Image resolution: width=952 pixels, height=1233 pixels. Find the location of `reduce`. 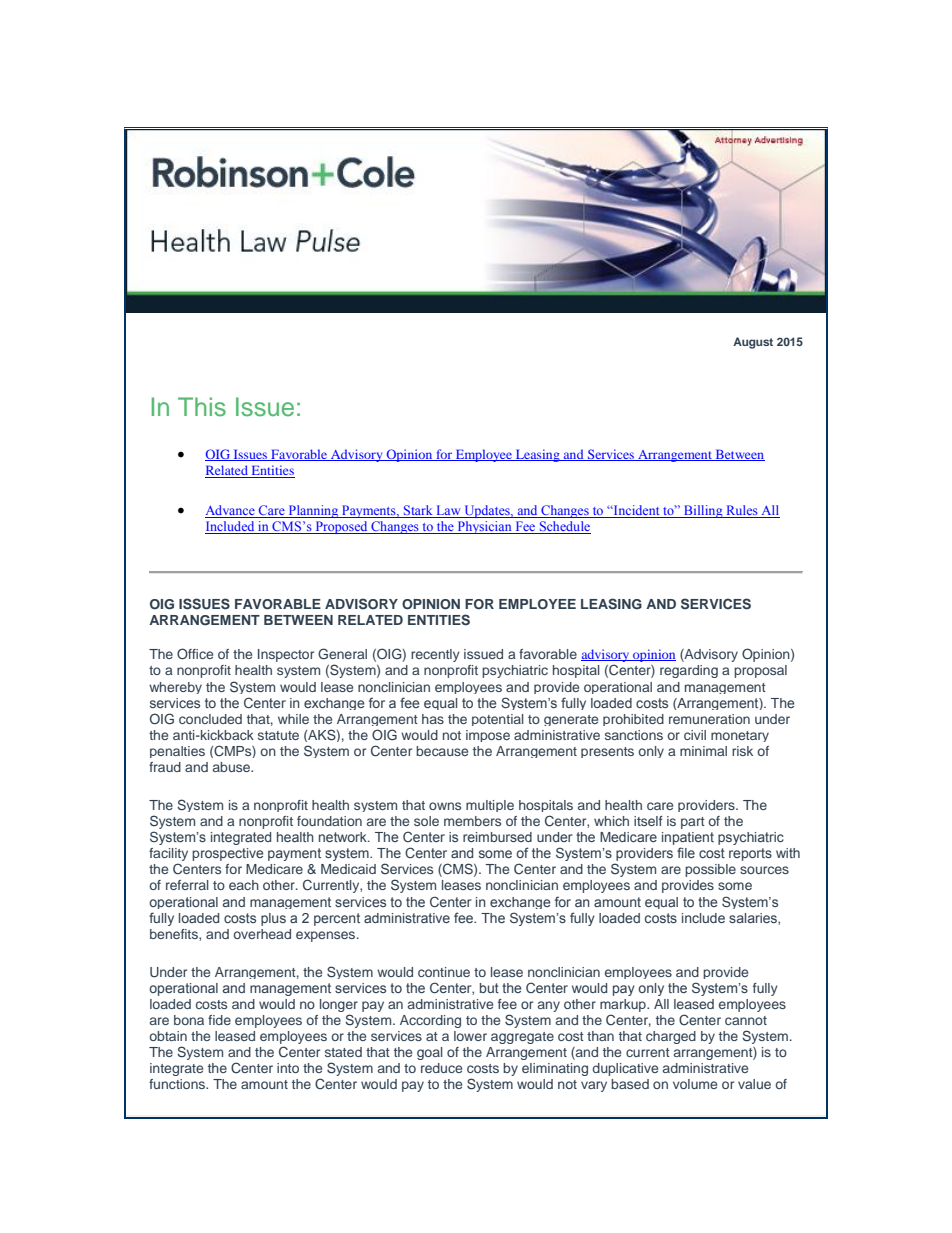

reduce is located at coordinates (441, 1068).
